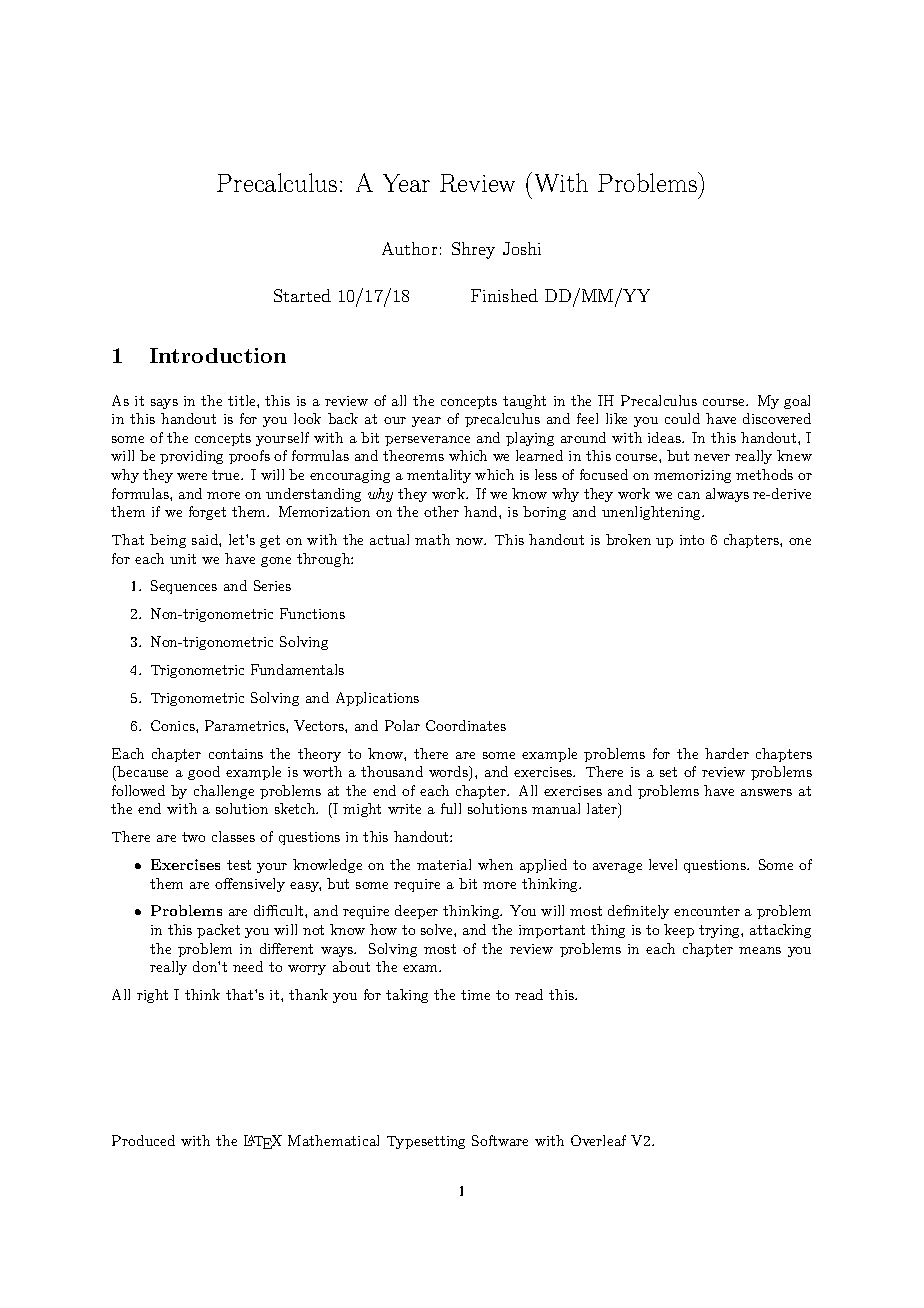  What do you see at coordinates (143, 1140) in the screenshot?
I see `Produced` at bounding box center [143, 1140].
